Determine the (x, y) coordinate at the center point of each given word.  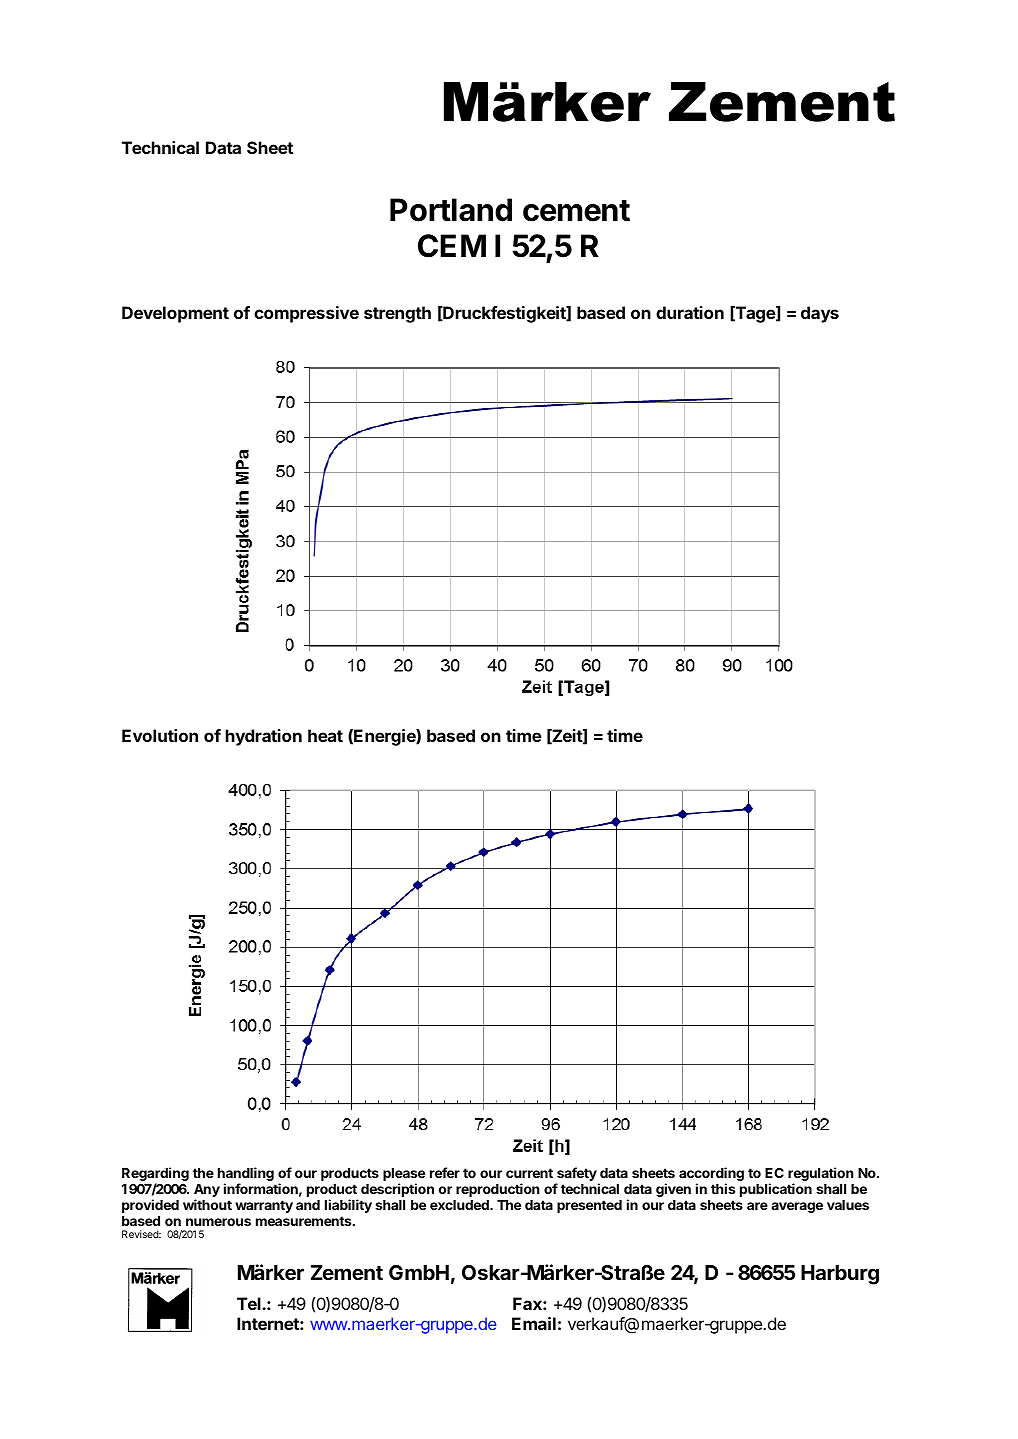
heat (325, 735)
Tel (250, 1303)
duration (690, 312)
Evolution (160, 735)
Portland (451, 210)
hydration (264, 737)
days (820, 314)
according (711, 1175)
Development (175, 314)
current (529, 1173)
